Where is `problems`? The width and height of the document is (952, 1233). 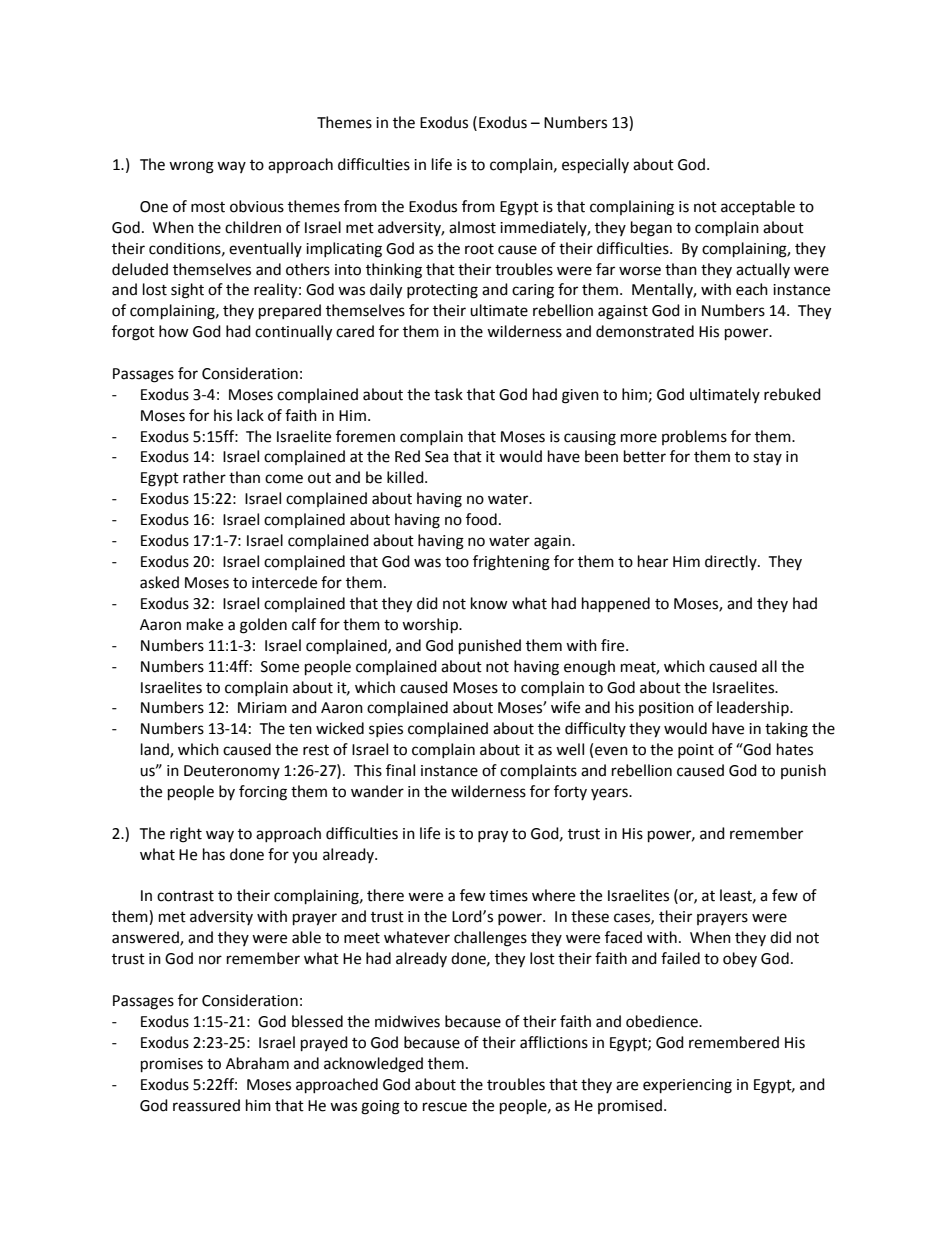
problems is located at coordinates (694, 437).
